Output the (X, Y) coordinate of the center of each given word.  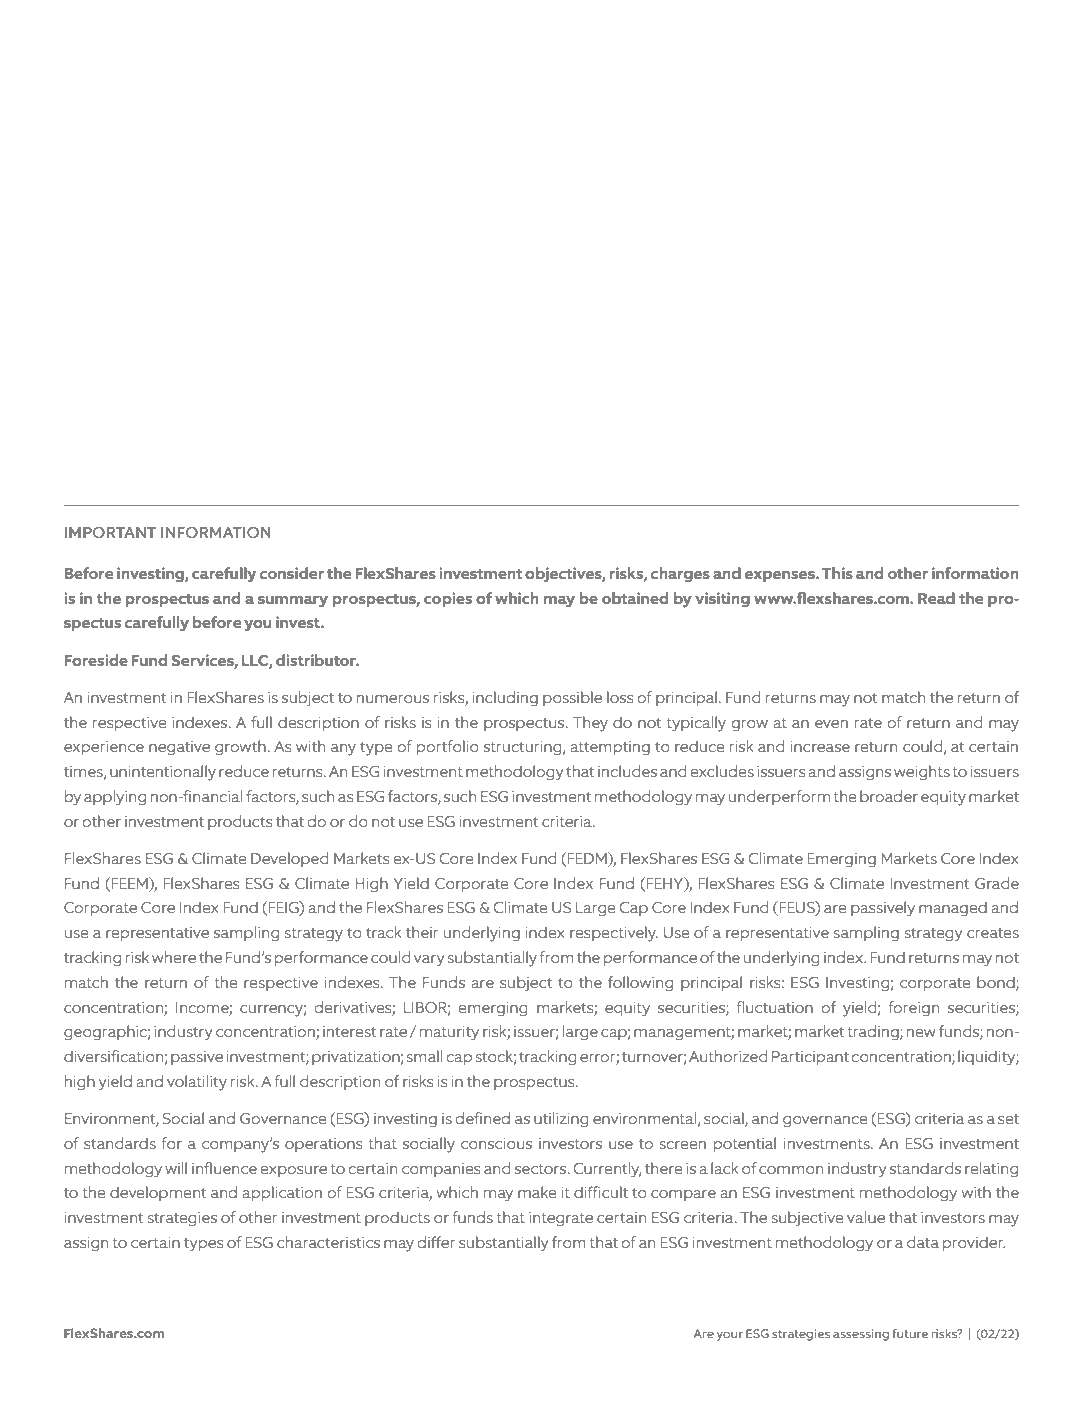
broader (889, 796)
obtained (635, 598)
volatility (197, 1083)
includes (627, 771)
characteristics (328, 1242)
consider (292, 573)
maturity (449, 1033)
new (921, 1033)
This (837, 573)
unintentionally (163, 773)
